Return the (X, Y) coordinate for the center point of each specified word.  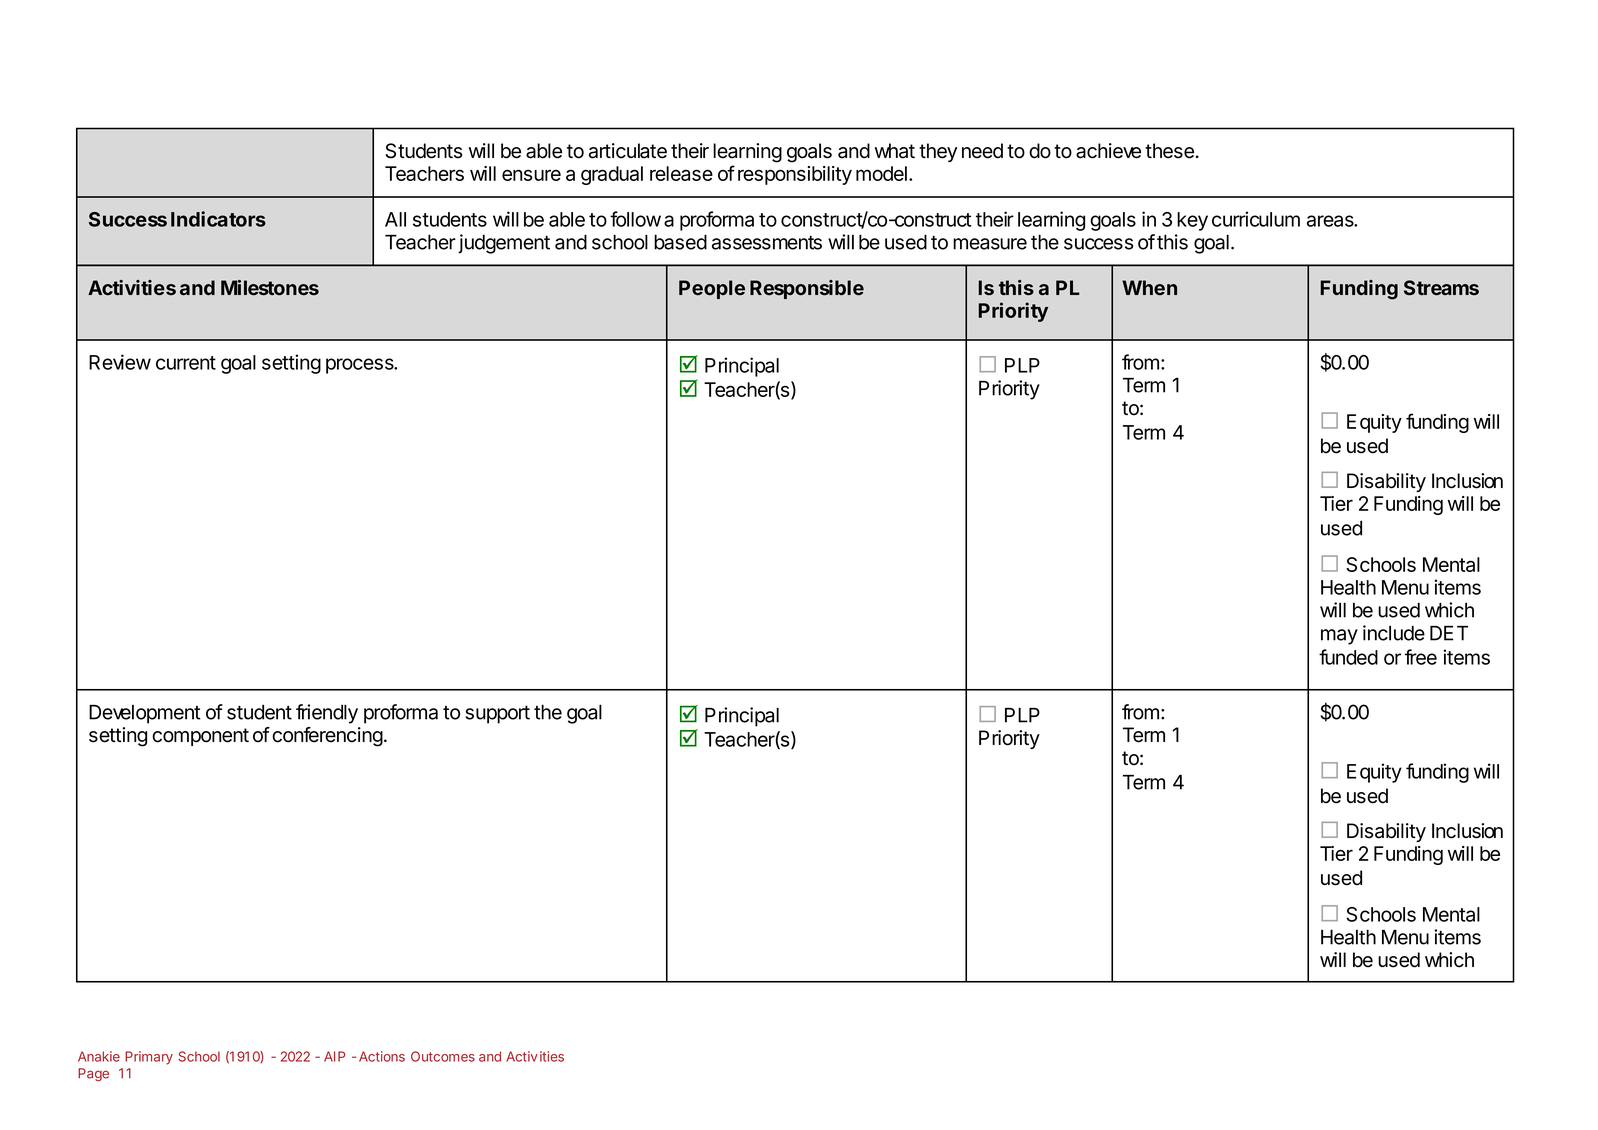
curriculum (1256, 219)
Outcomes (443, 1056)
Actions (382, 1056)
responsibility (795, 175)
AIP (334, 1056)
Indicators (218, 219)
